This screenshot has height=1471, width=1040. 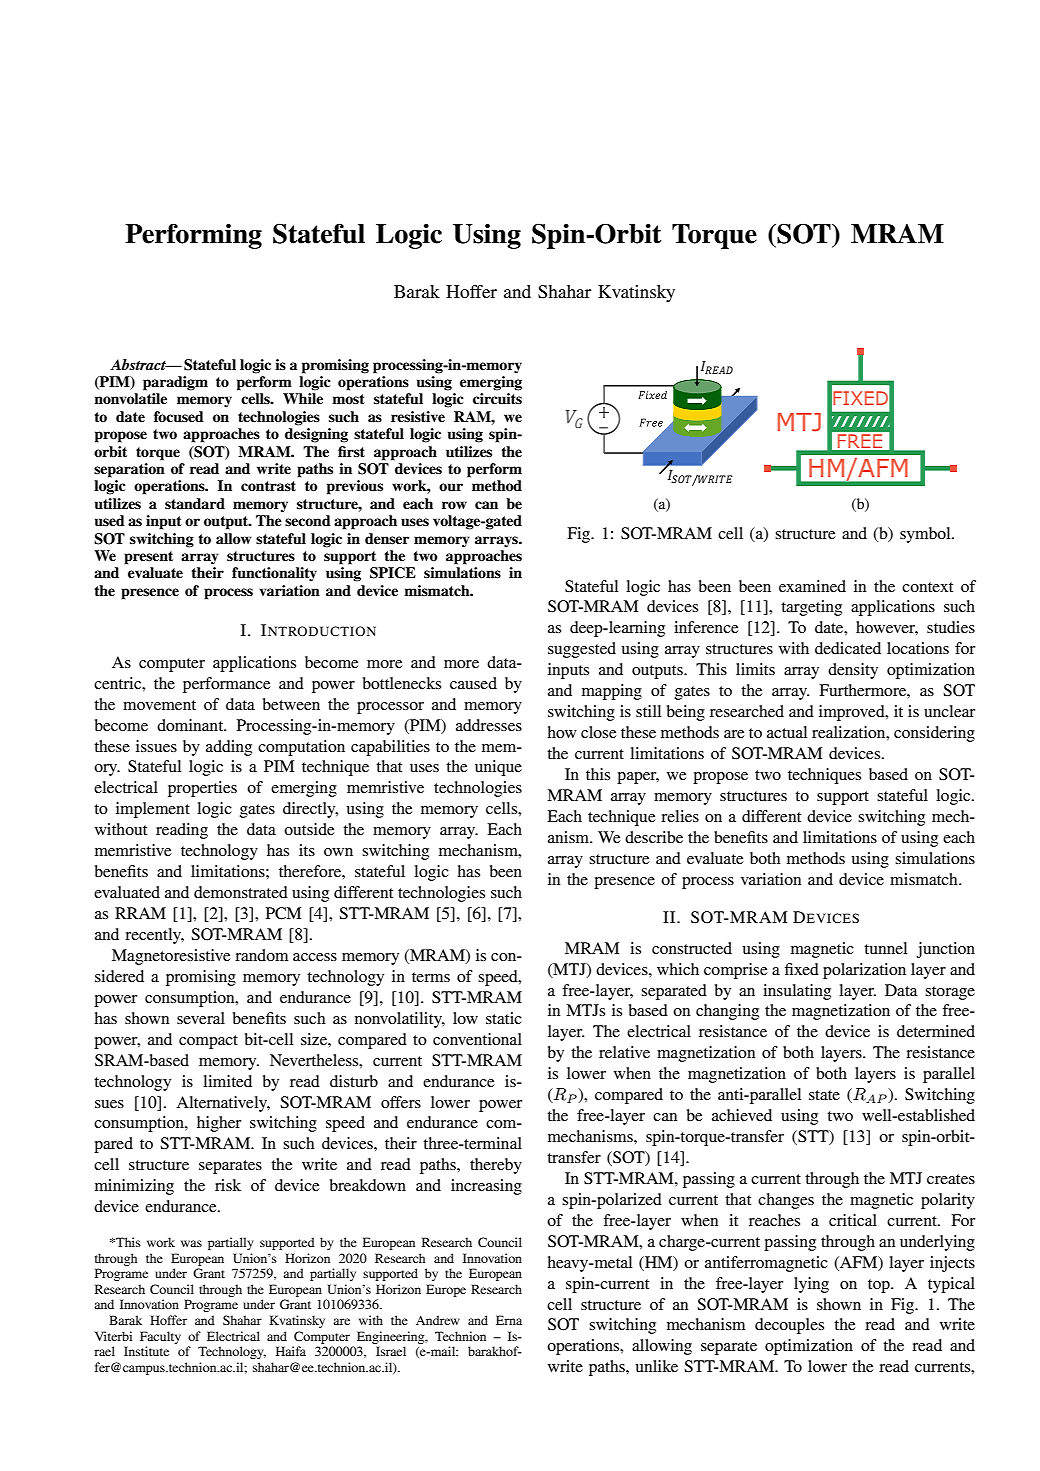 What do you see at coordinates (160, 1337) in the screenshot?
I see `Faculty` at bounding box center [160, 1337].
